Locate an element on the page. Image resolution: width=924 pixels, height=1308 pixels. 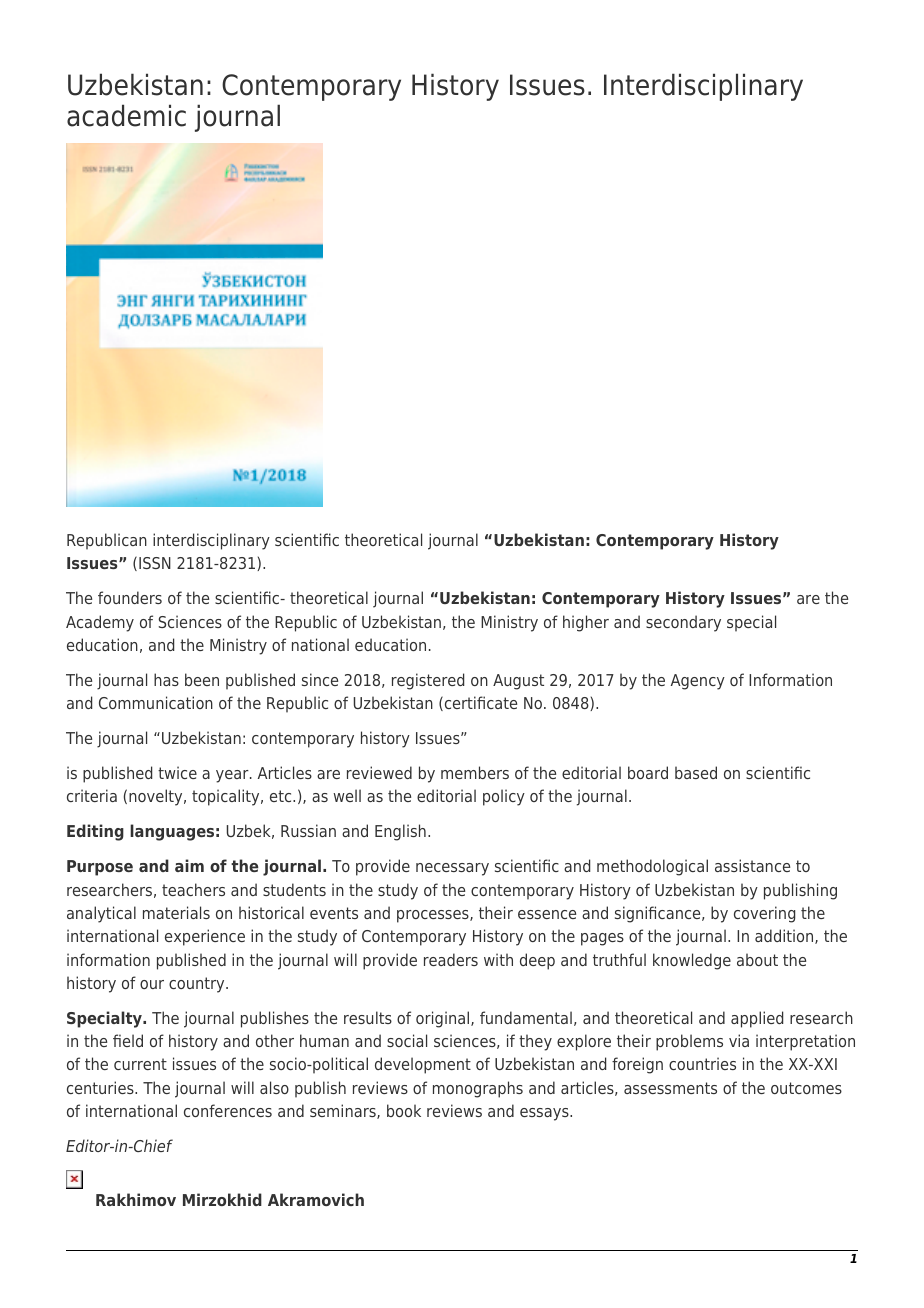
countries is located at coordinates (702, 1063).
